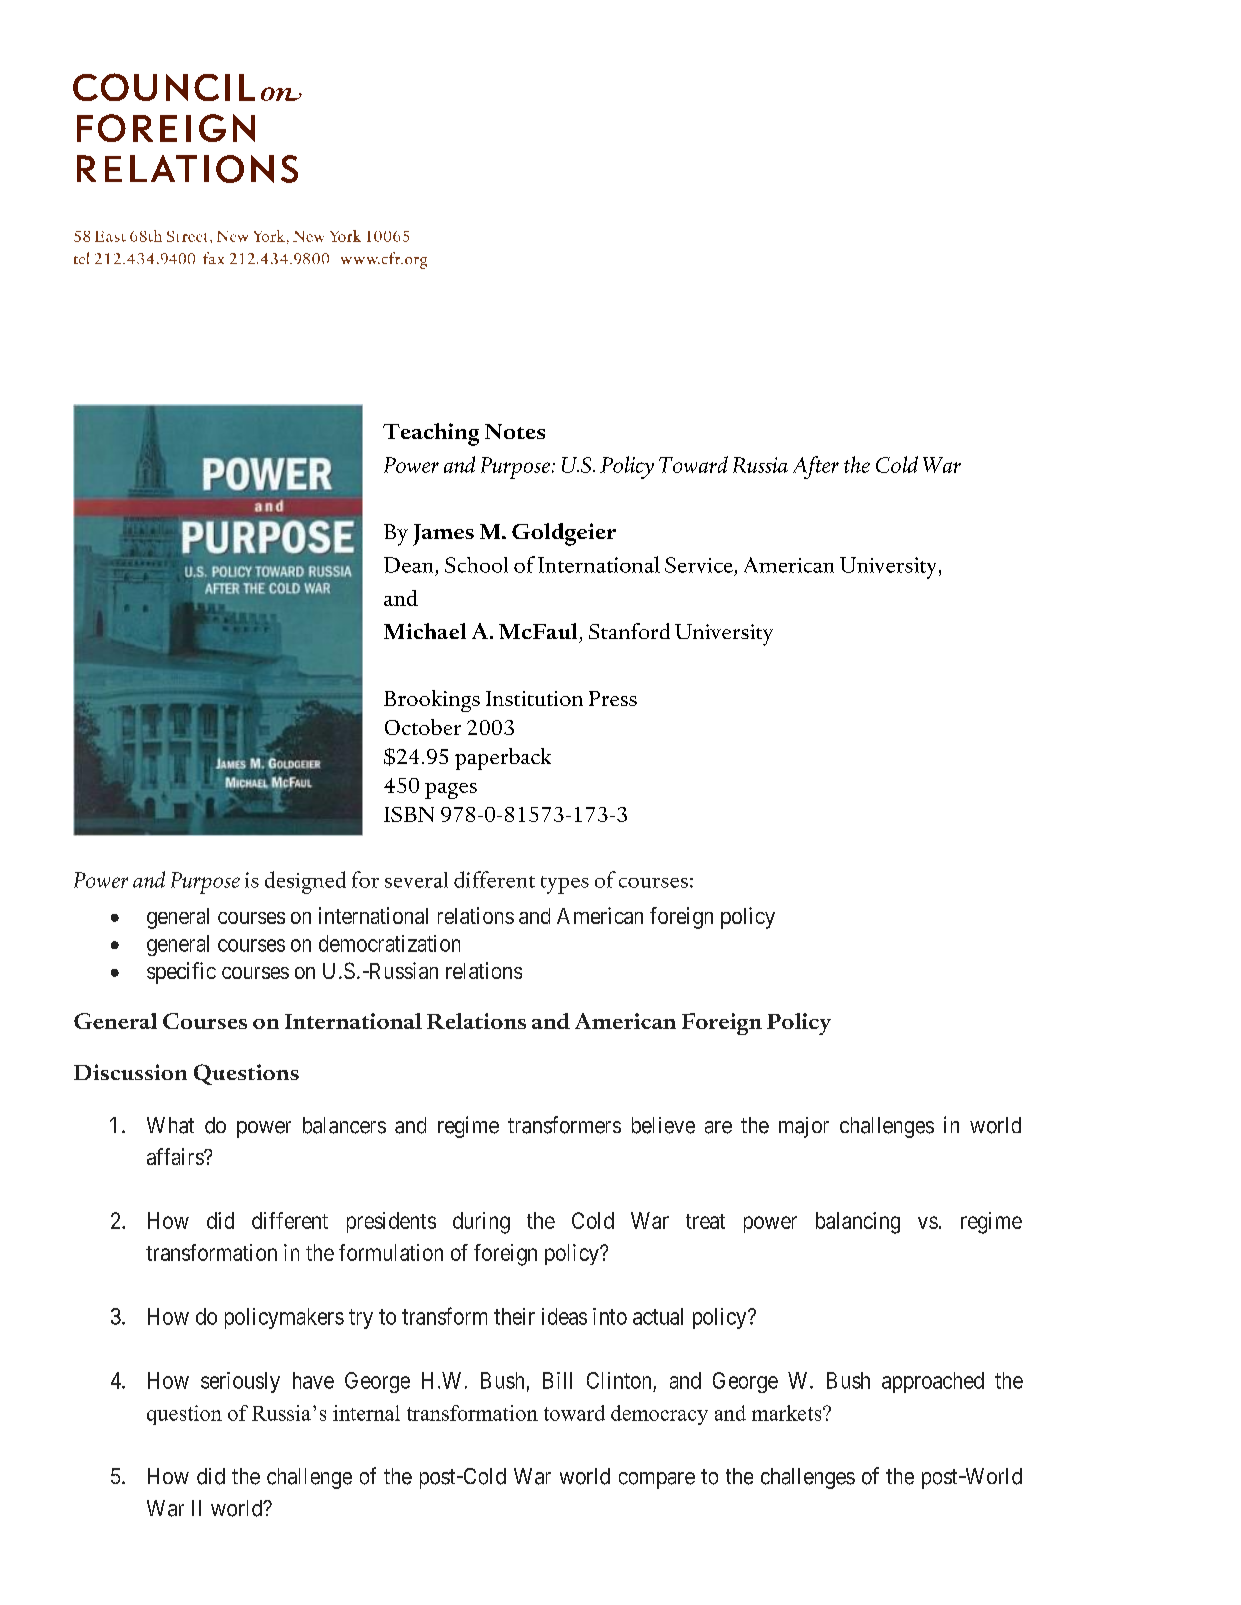  Describe the element at coordinates (431, 434) in the page. I see `Teaching` at that location.
